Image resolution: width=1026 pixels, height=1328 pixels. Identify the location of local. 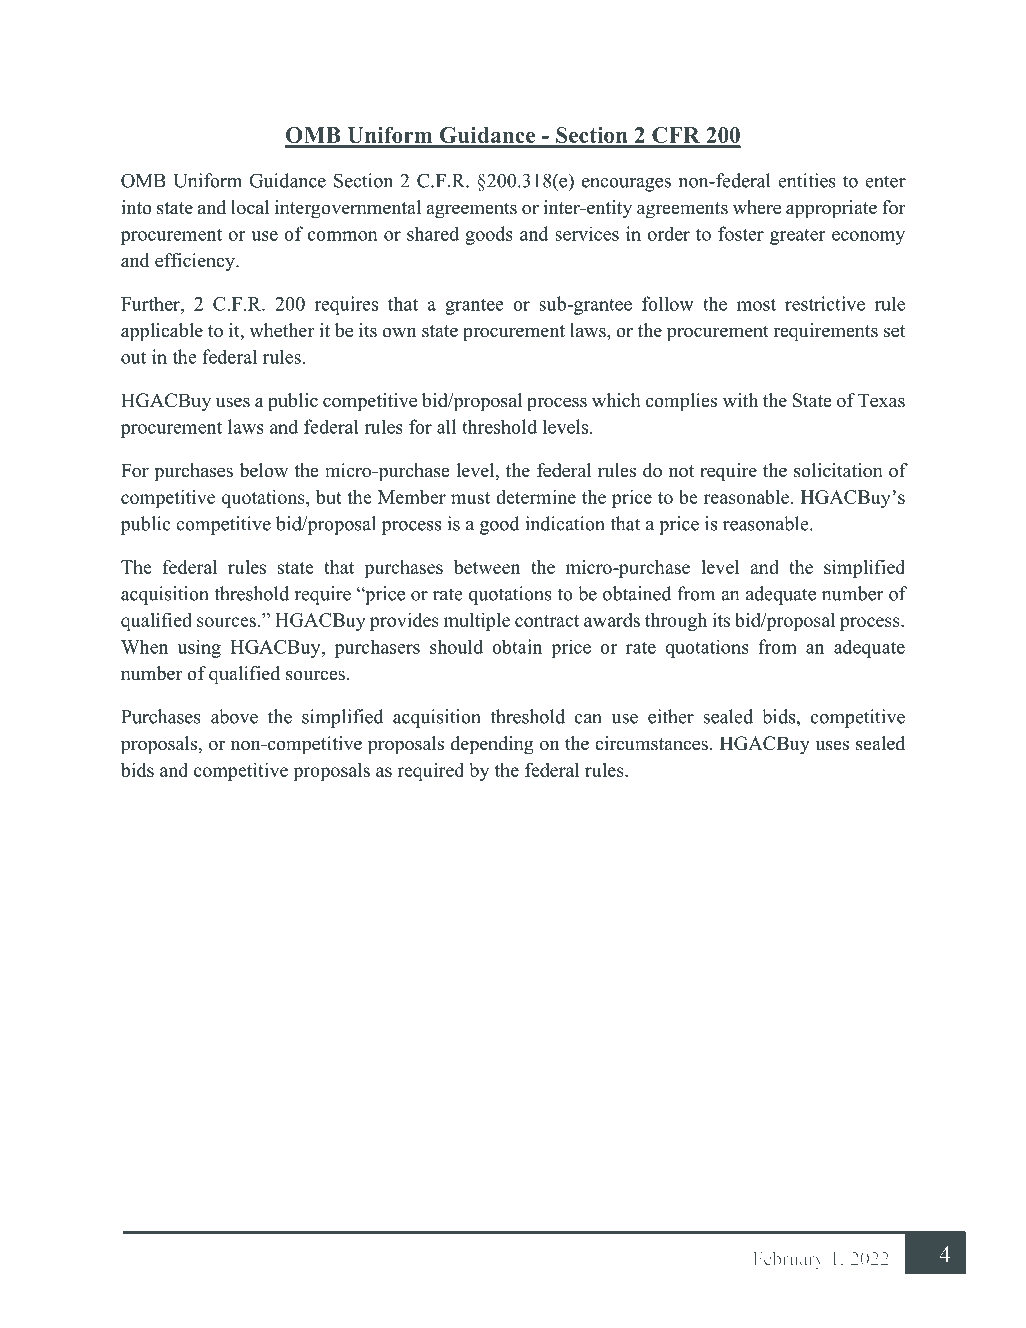
(250, 207).
